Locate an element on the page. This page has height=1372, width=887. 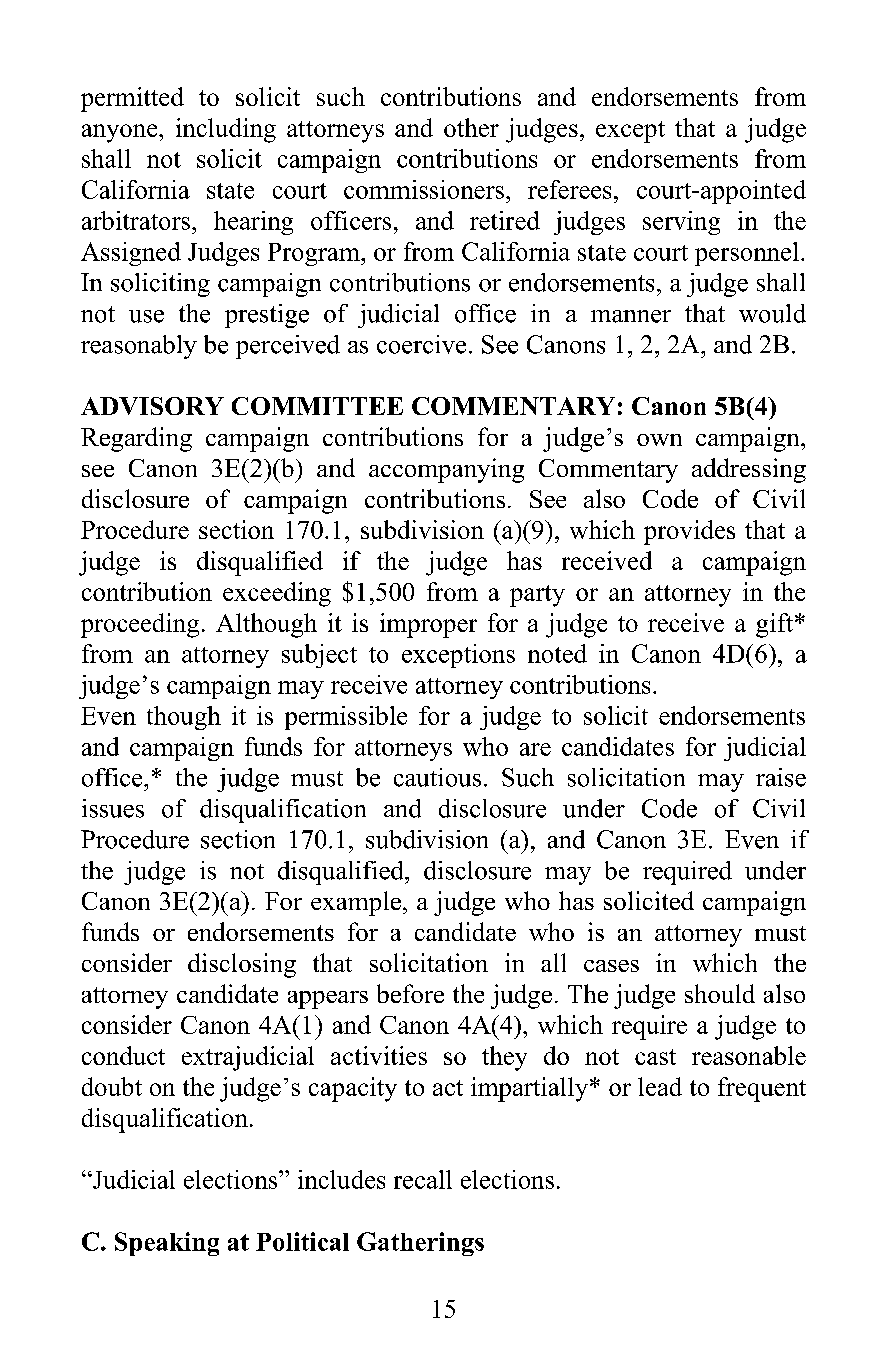
Speaking is located at coordinates (167, 1244).
